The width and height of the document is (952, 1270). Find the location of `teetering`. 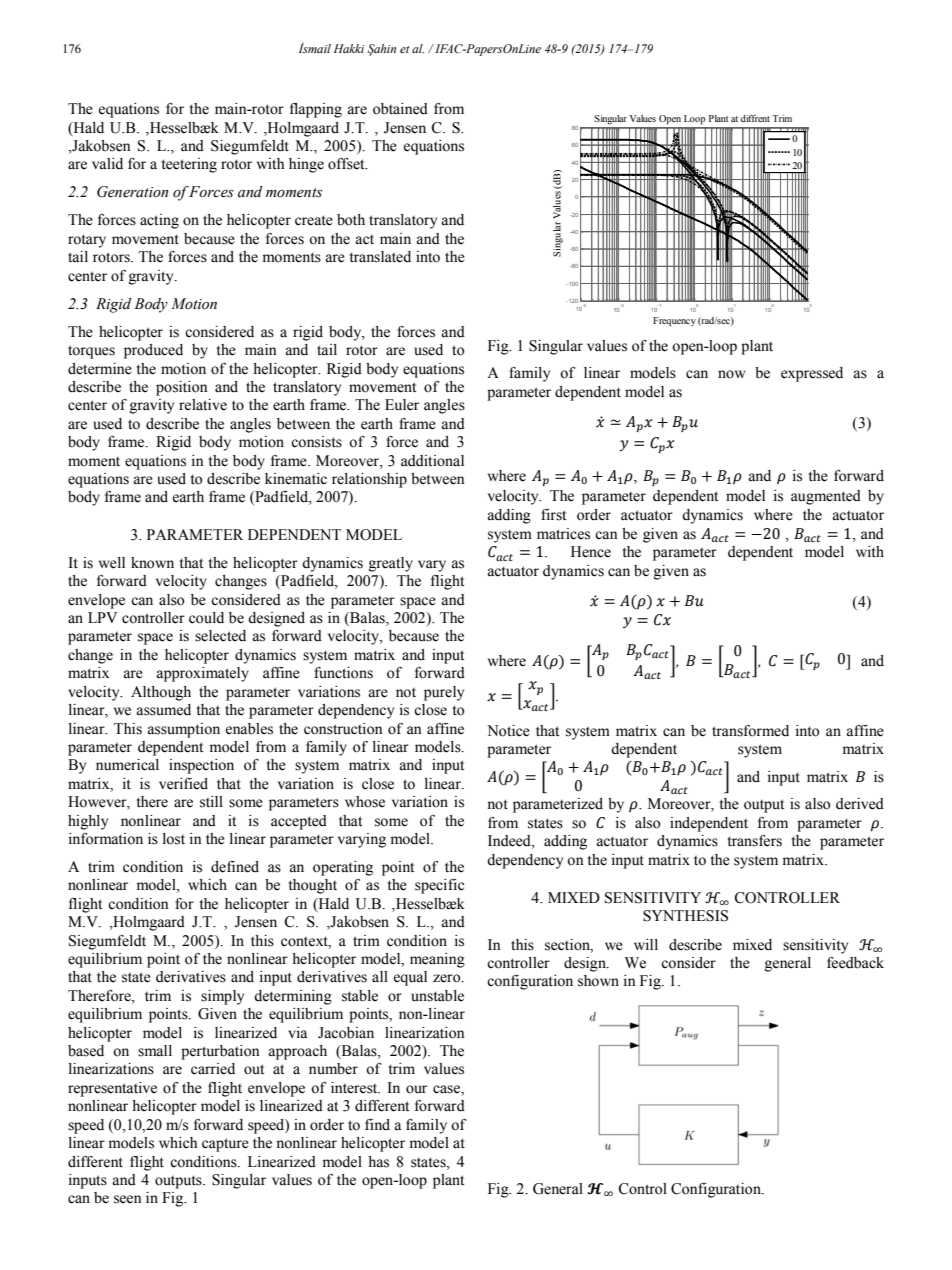

teetering is located at coordinates (189, 165).
